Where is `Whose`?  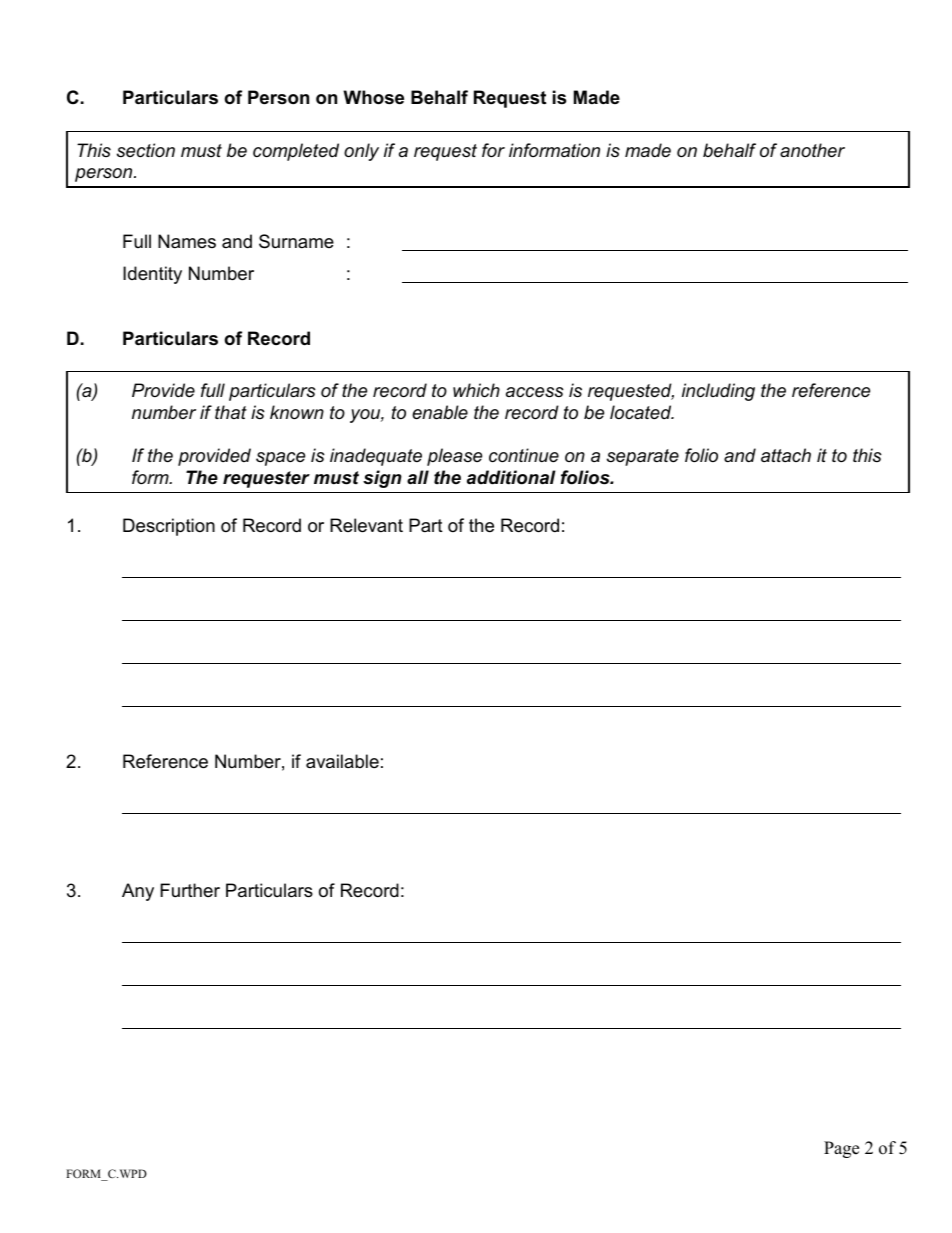
Whose is located at coordinates (373, 97).
